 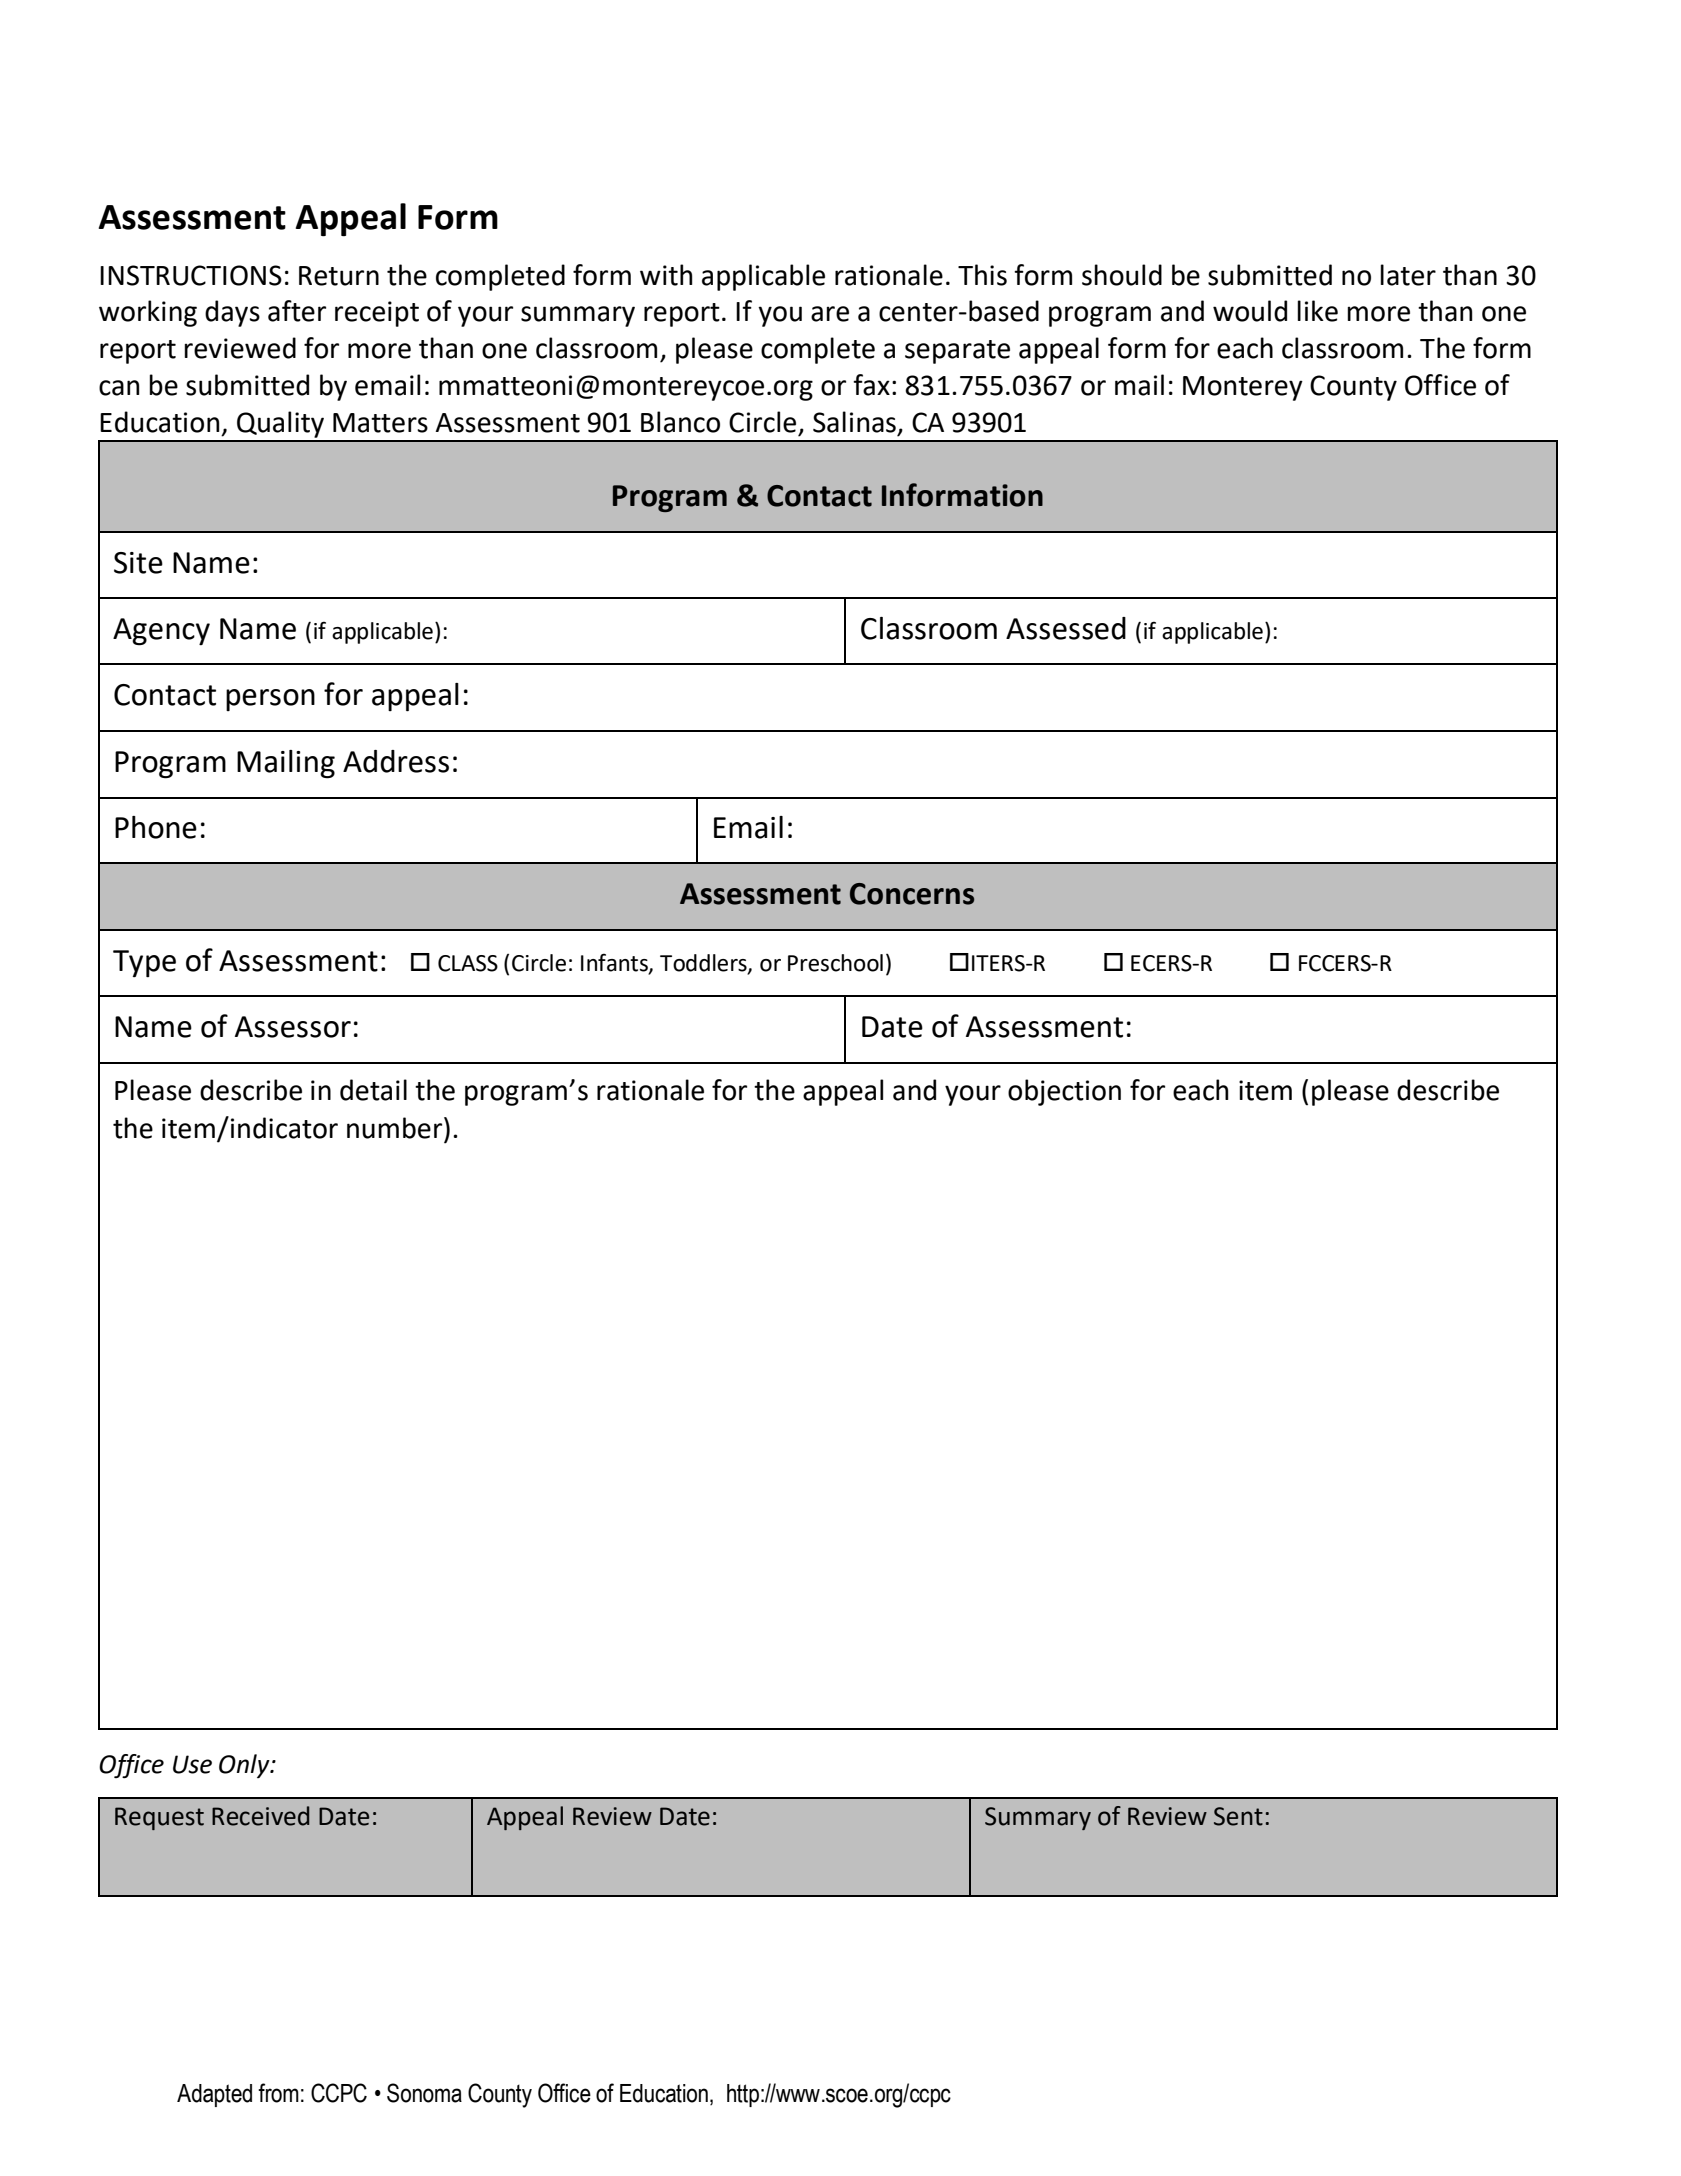 What do you see at coordinates (396, 1128) in the document?
I see `number` at bounding box center [396, 1128].
